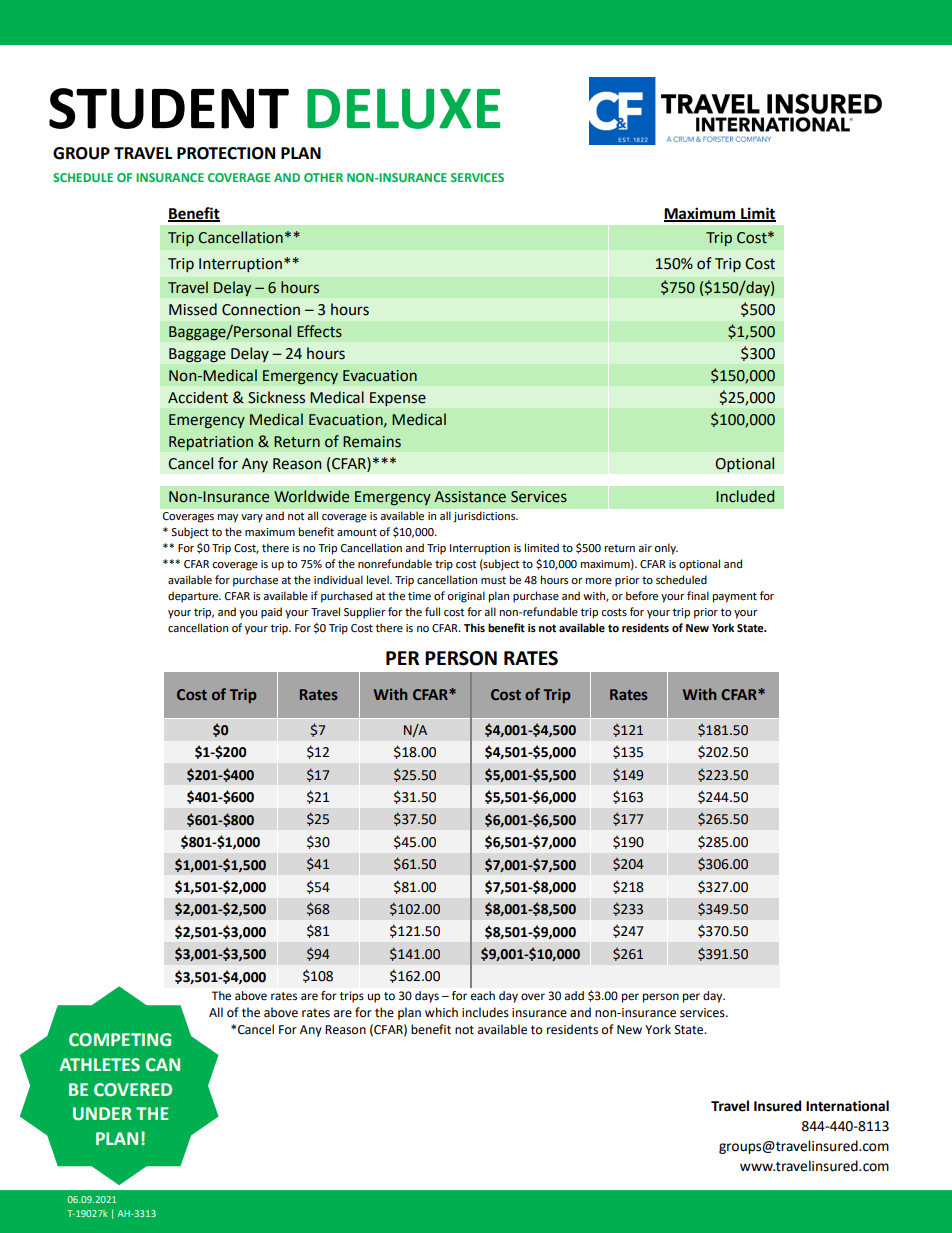 The height and width of the screenshot is (1233, 952). Describe the element at coordinates (735, 597) in the screenshot. I see `payment` at that location.
